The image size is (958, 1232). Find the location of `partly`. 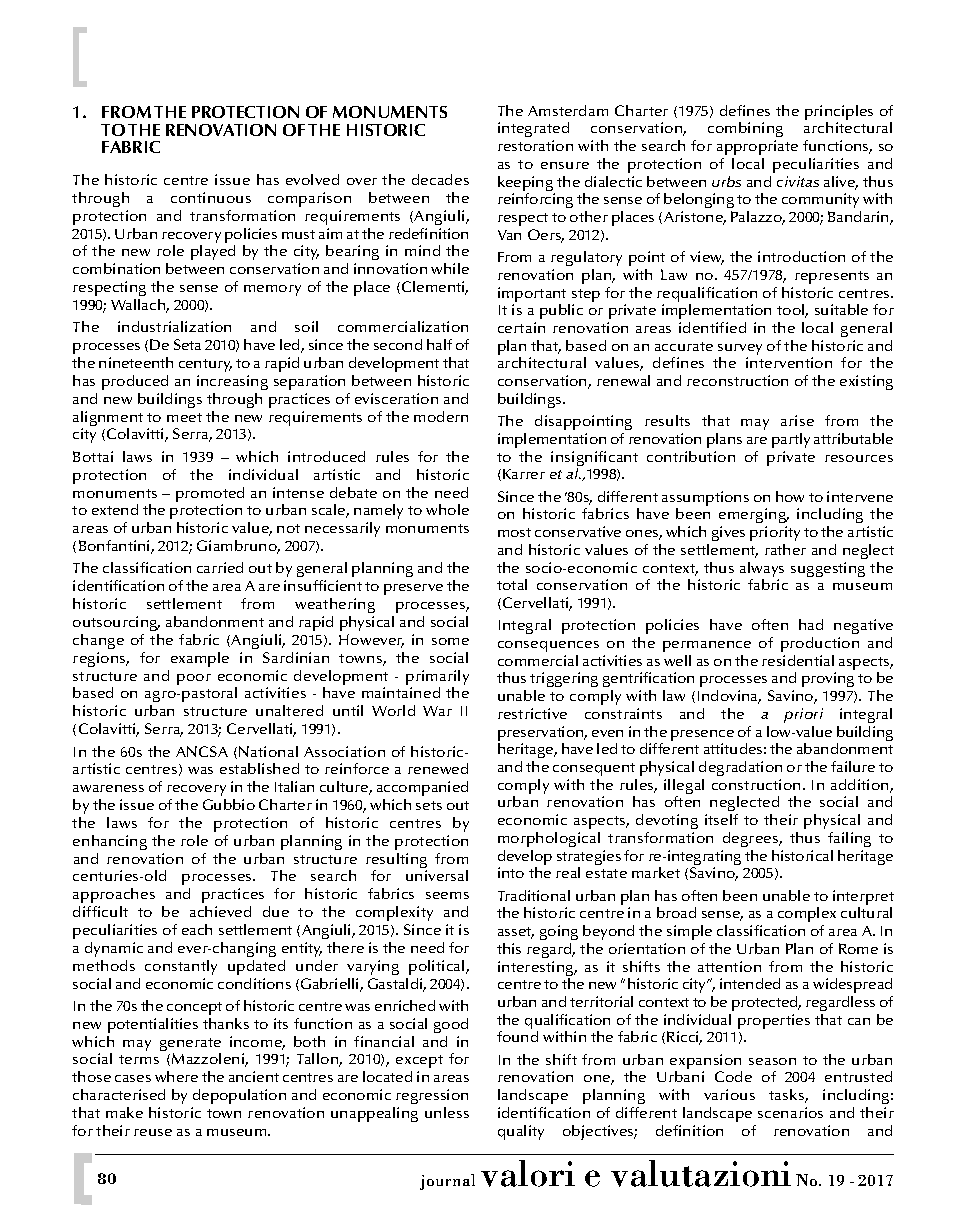

partly is located at coordinates (791, 440).
